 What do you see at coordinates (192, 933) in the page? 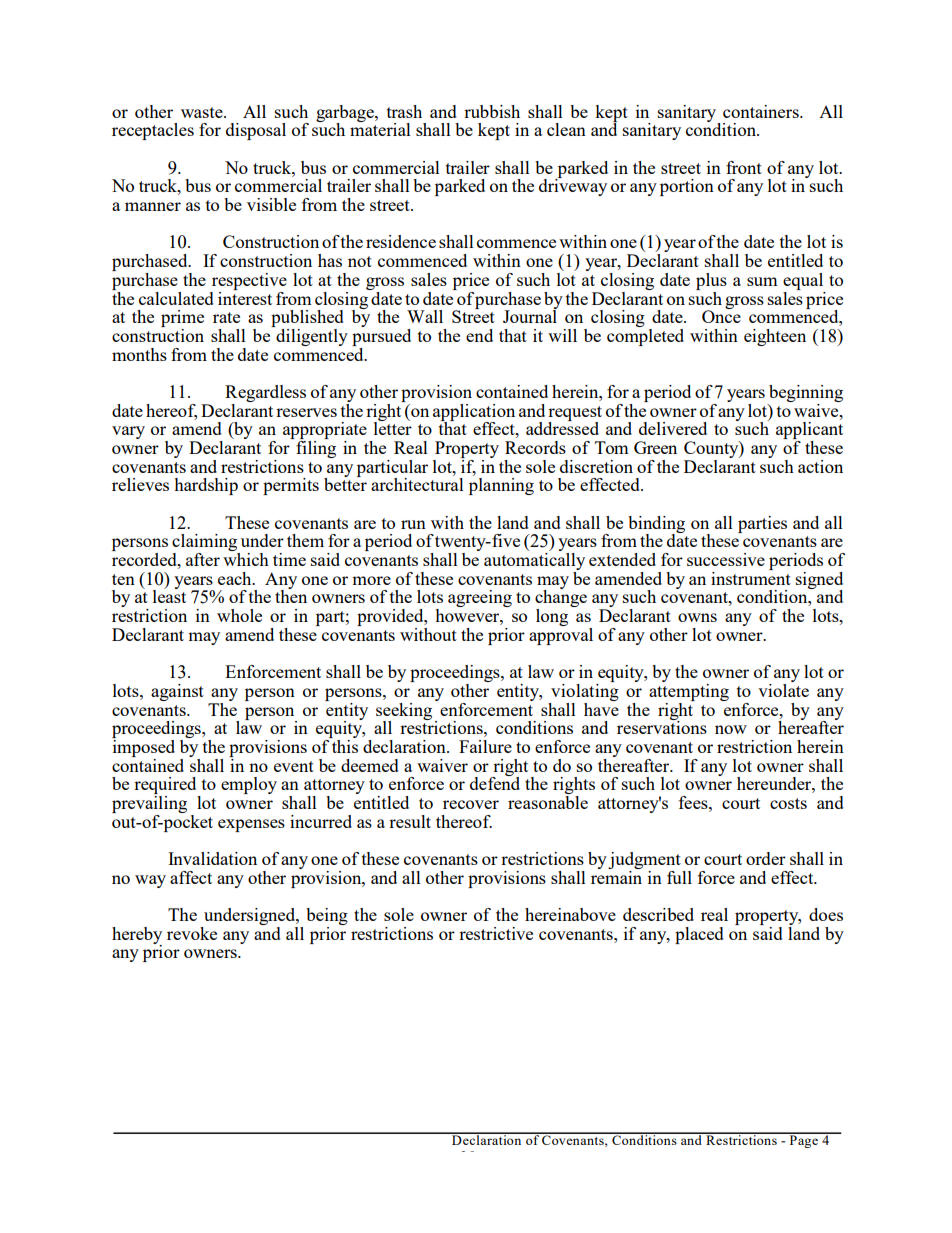
I see `revoke` at bounding box center [192, 933].
